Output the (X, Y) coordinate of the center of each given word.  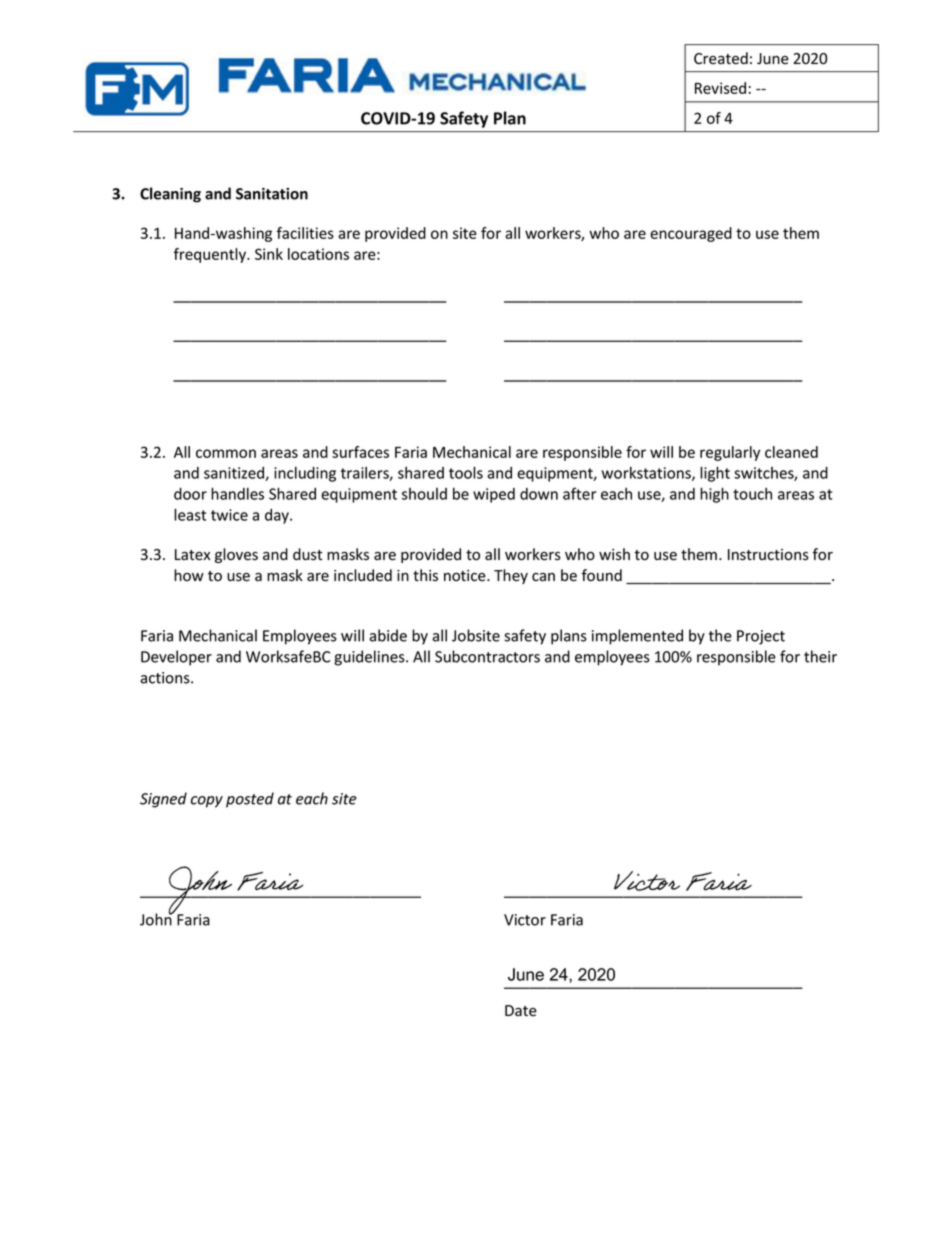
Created (721, 58)
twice (229, 515)
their (820, 656)
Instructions (768, 555)
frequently (211, 255)
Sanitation (272, 194)
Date (521, 1011)
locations (318, 254)
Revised (720, 88)
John (157, 918)
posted (250, 800)
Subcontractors (487, 656)
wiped (494, 495)
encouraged (691, 234)
